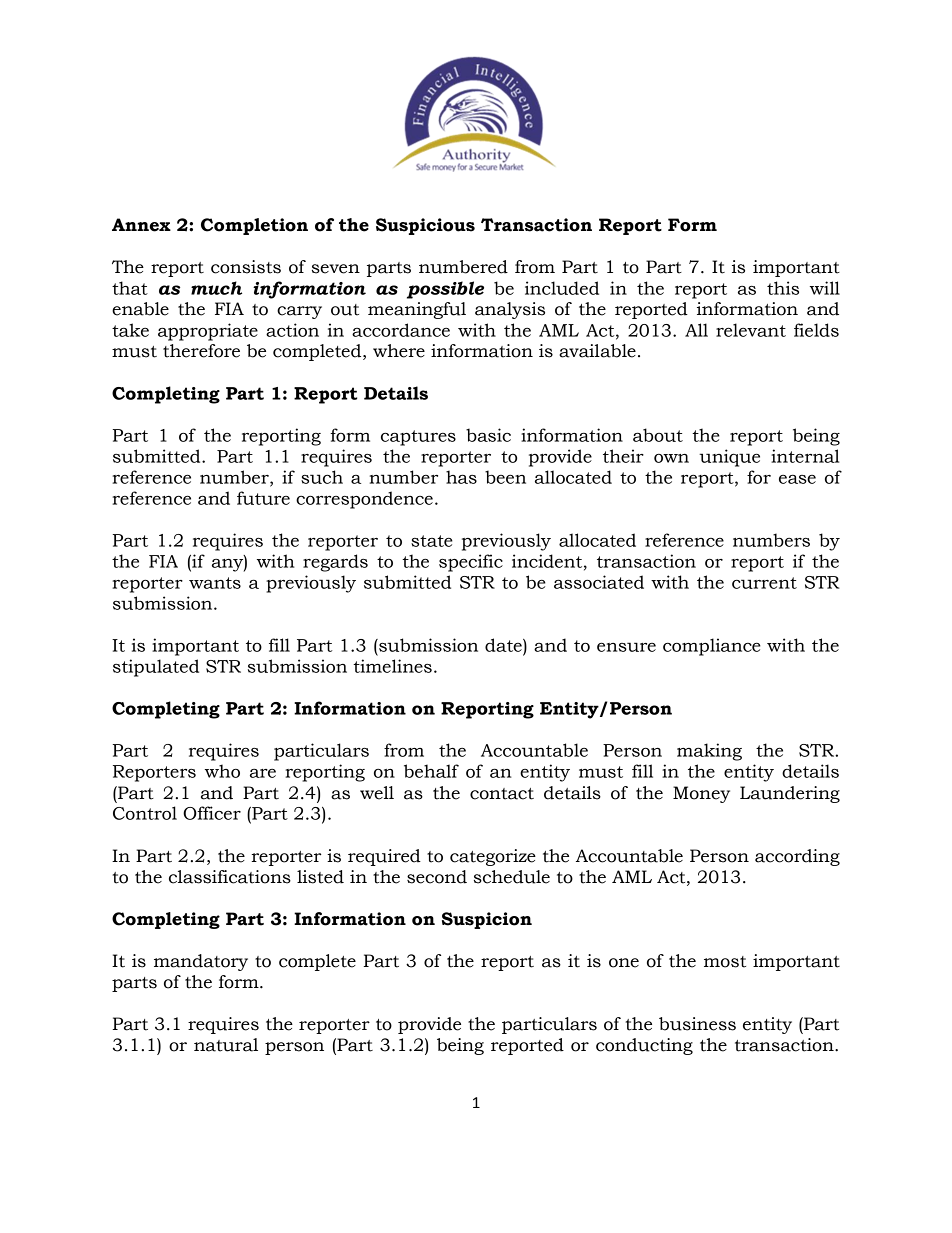  Describe the element at coordinates (712, 647) in the screenshot. I see `compliance` at that location.
